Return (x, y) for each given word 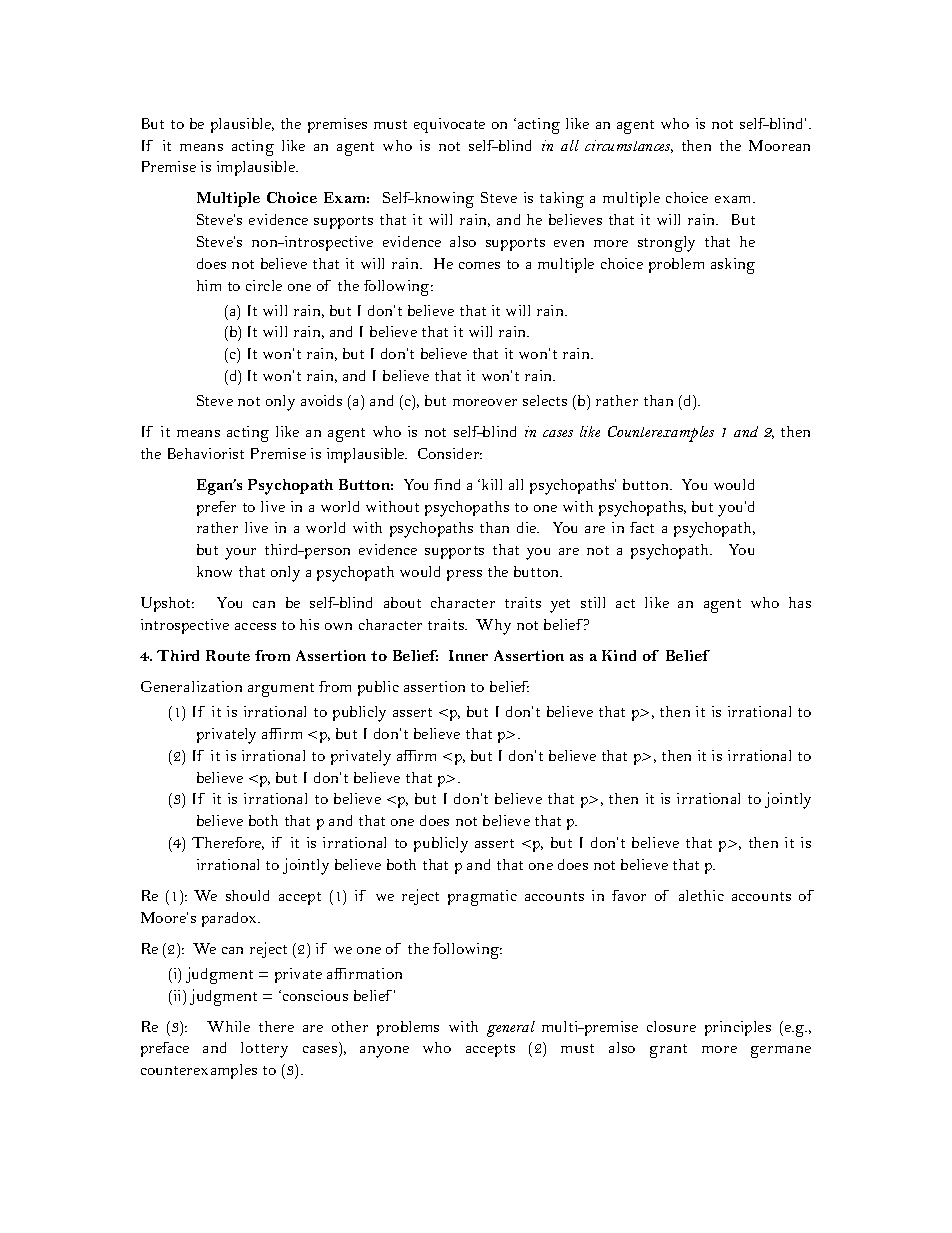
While (228, 1026)
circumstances (629, 146)
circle (264, 285)
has (800, 602)
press (464, 575)
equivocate (449, 125)
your (240, 554)
